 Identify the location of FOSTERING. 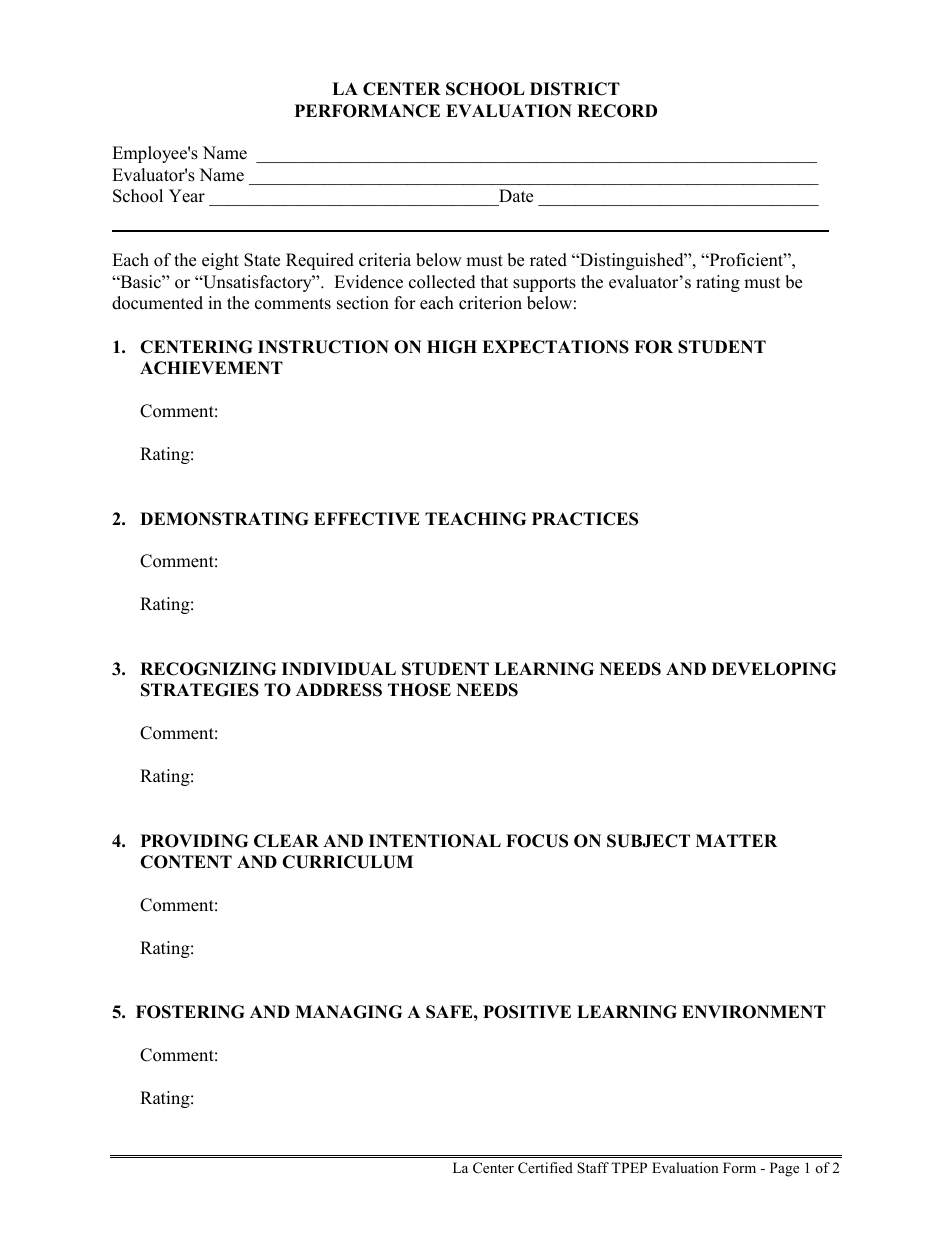
(190, 1012).
